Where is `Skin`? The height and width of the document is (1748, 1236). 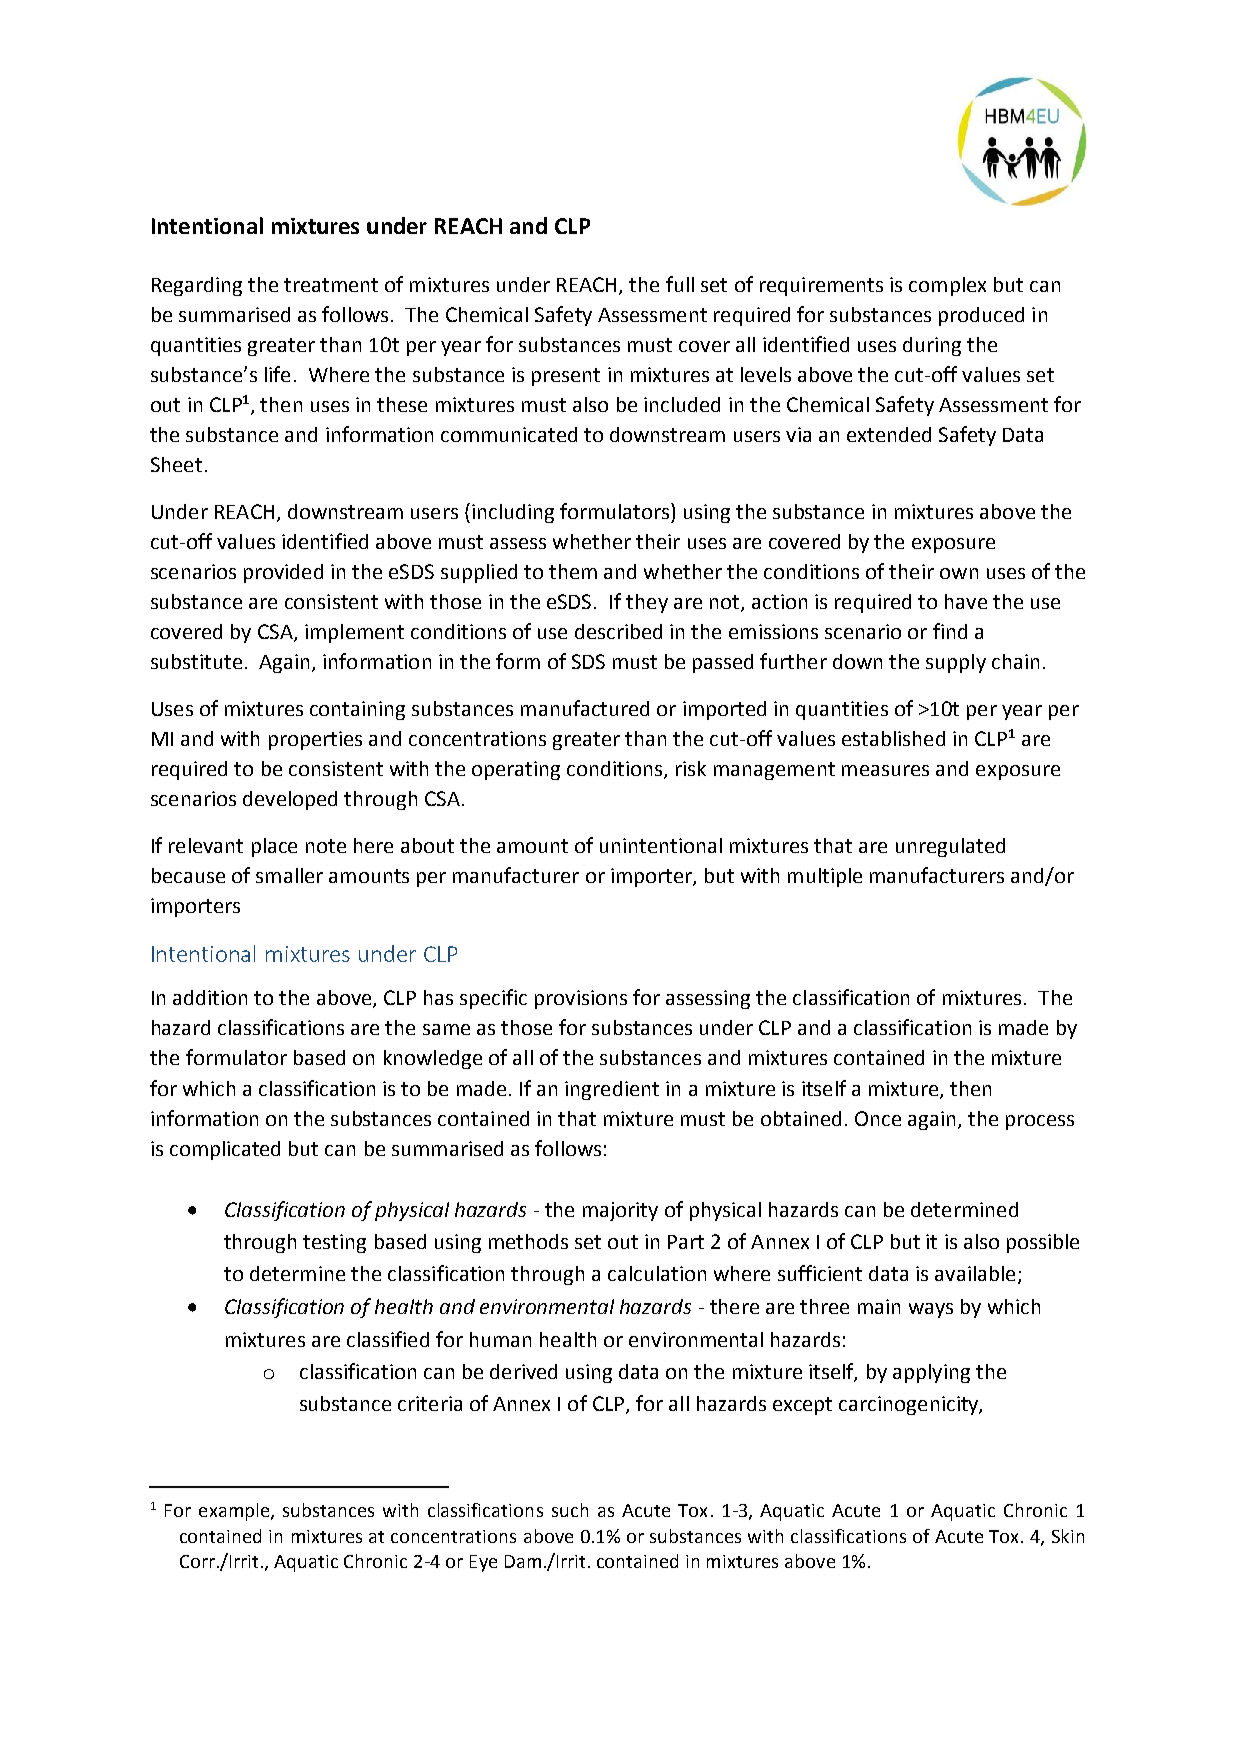 Skin is located at coordinates (1068, 1536).
